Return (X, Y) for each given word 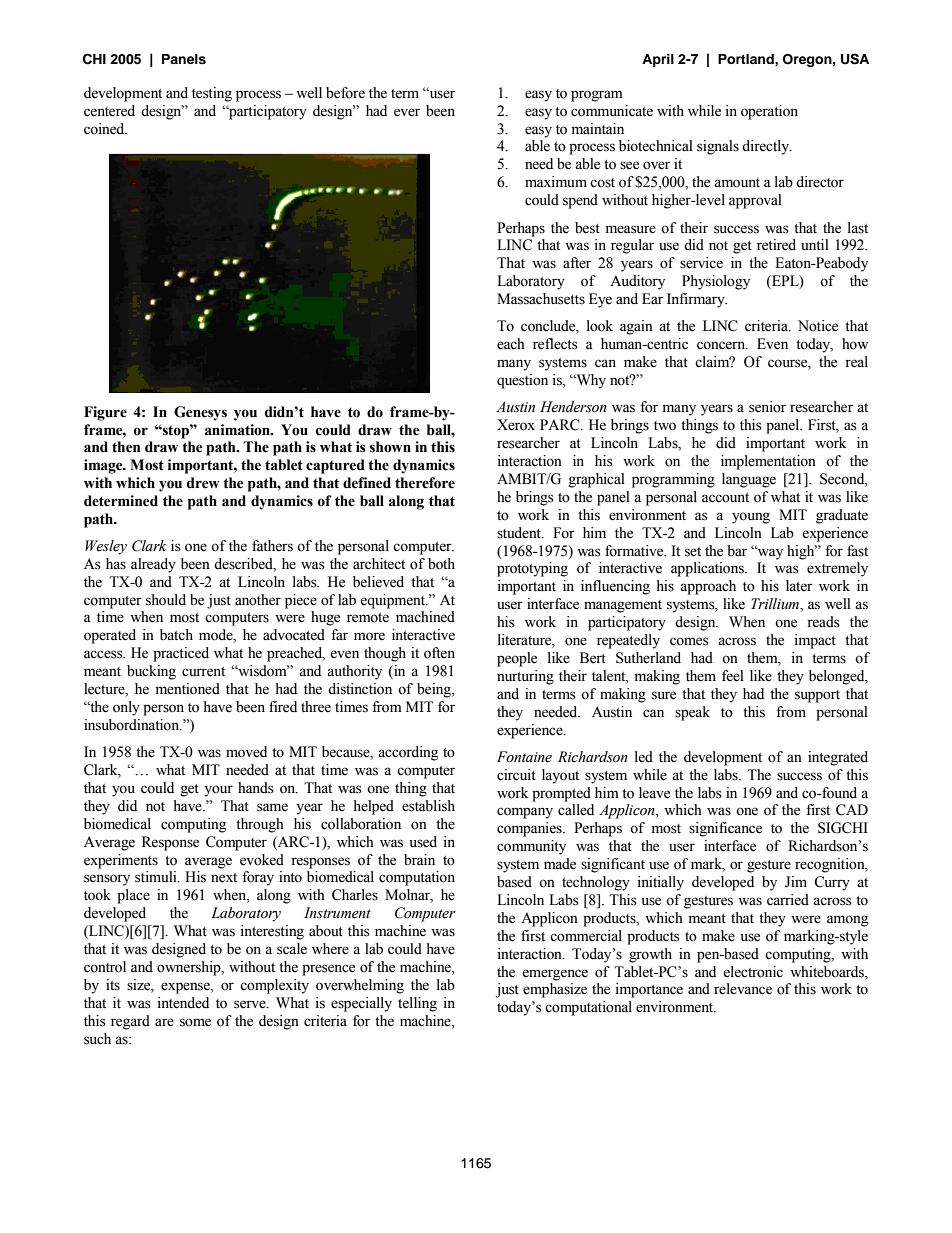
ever (407, 112)
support (817, 696)
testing (212, 94)
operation (769, 112)
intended (183, 1003)
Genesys (200, 413)
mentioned (187, 689)
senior (767, 407)
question (522, 381)
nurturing (525, 677)
